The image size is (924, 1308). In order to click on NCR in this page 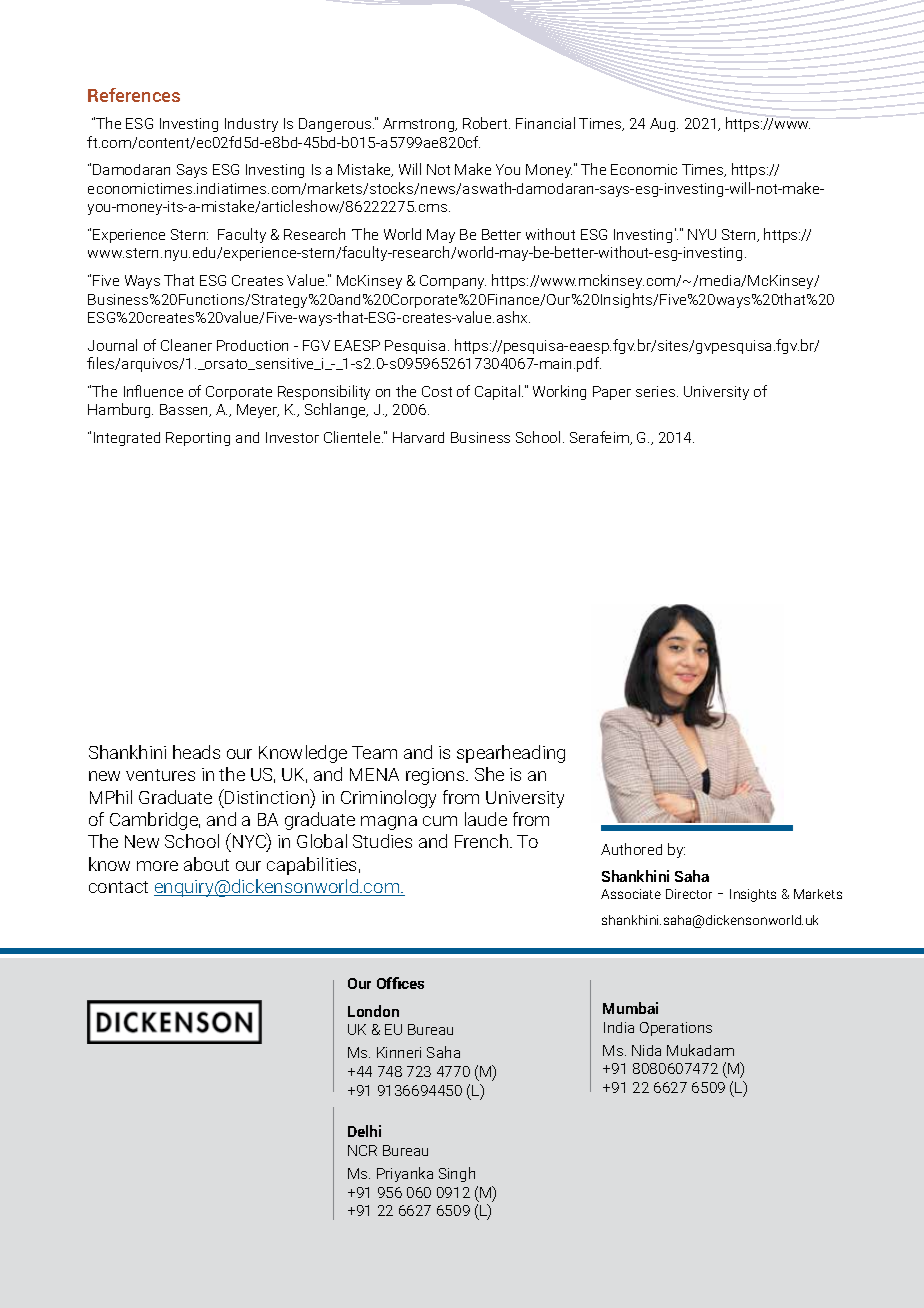, I will do `click(362, 1150)`.
